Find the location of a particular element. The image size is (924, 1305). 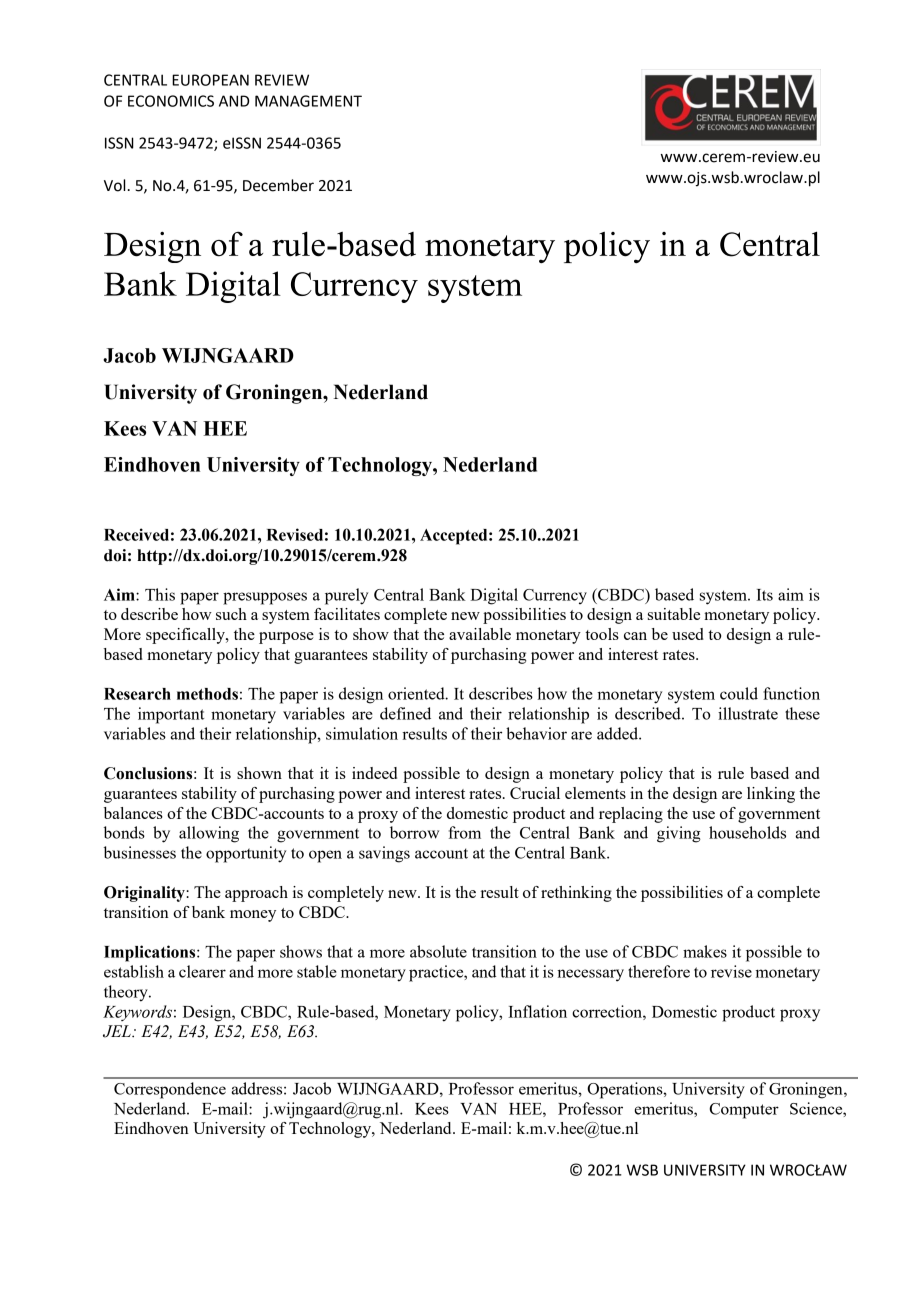

allowing is located at coordinates (209, 834).
